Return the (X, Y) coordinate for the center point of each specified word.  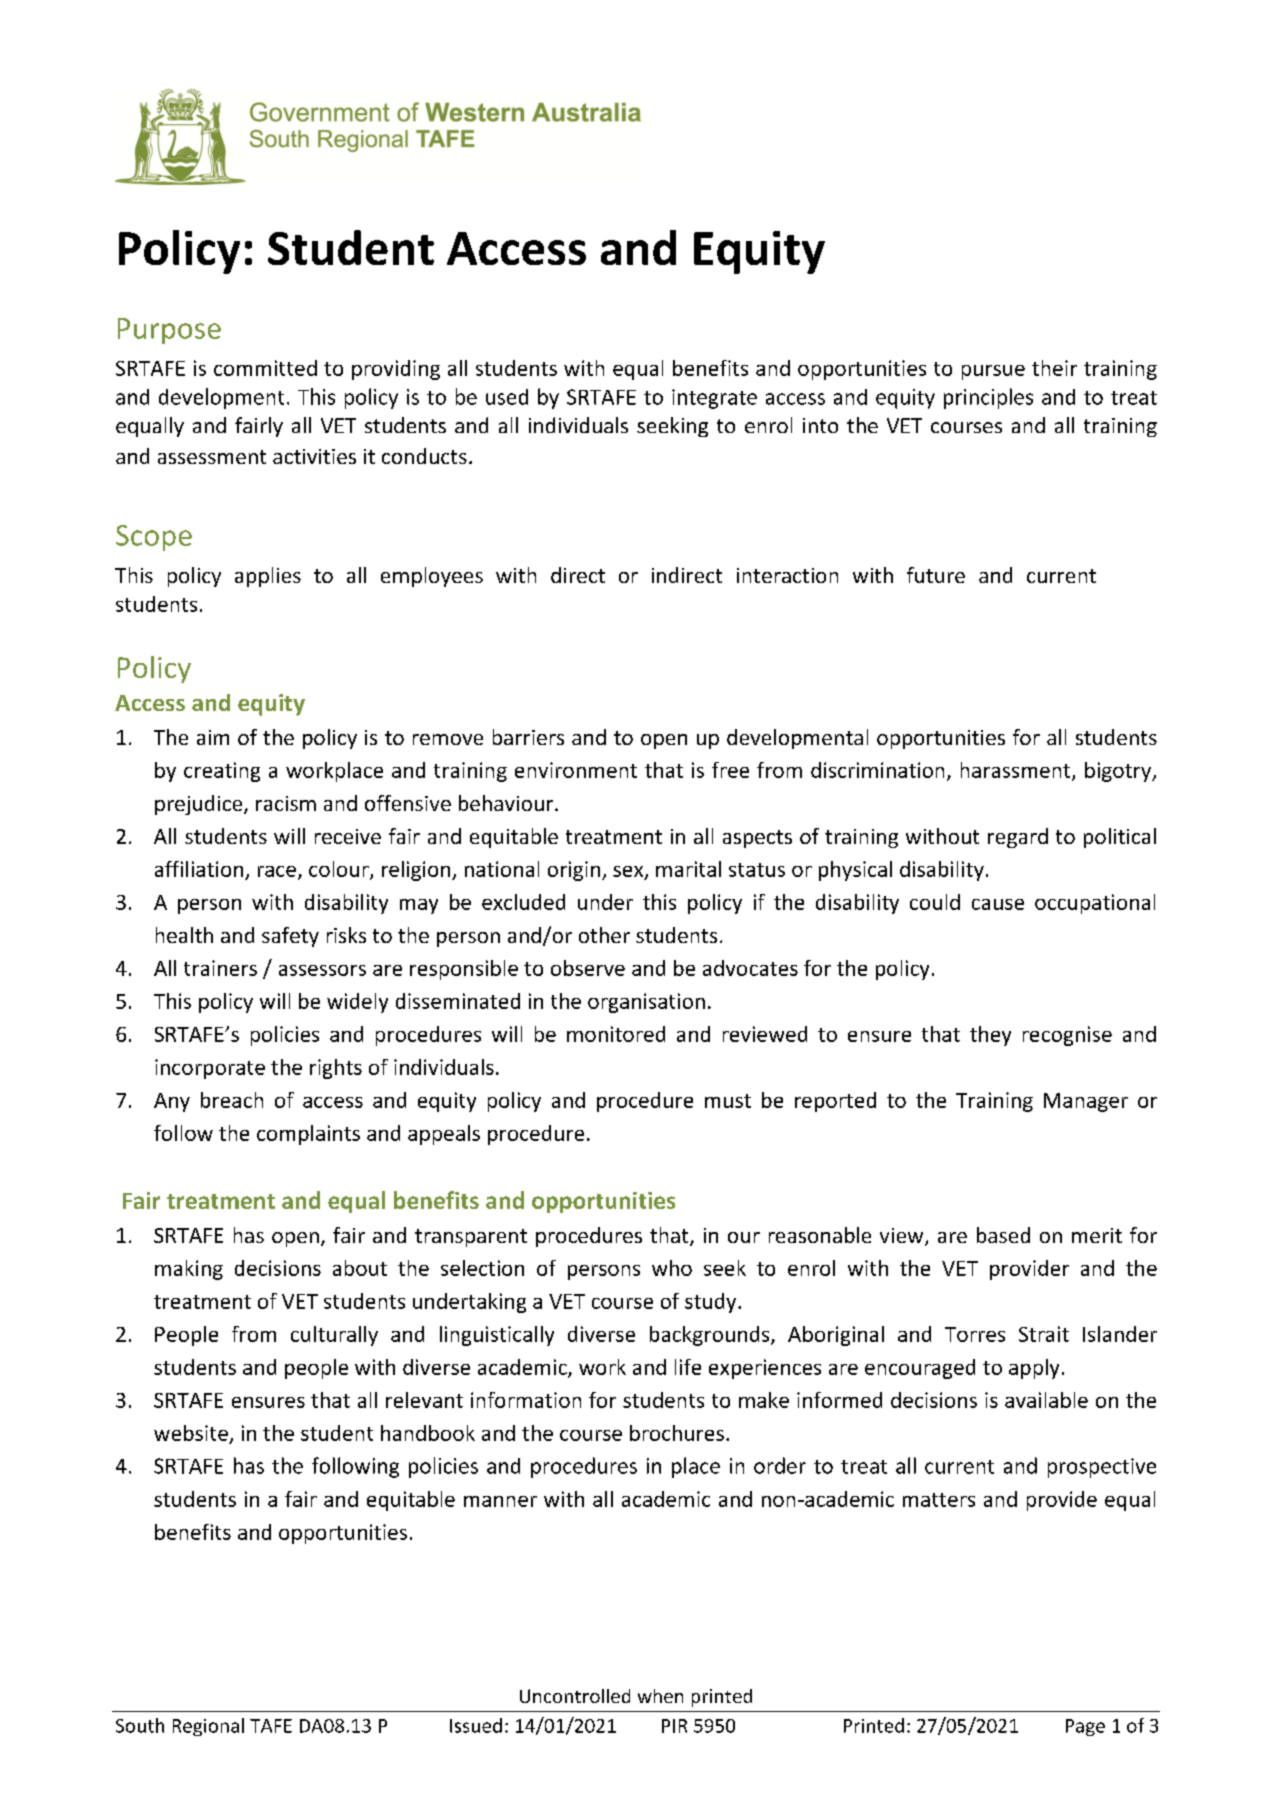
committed (265, 368)
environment (576, 770)
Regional (208, 1727)
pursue (993, 372)
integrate (714, 399)
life (688, 1367)
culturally (334, 1336)
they (990, 1036)
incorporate (210, 1069)
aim (213, 737)
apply (1034, 1369)
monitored (616, 1034)
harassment (1017, 771)
